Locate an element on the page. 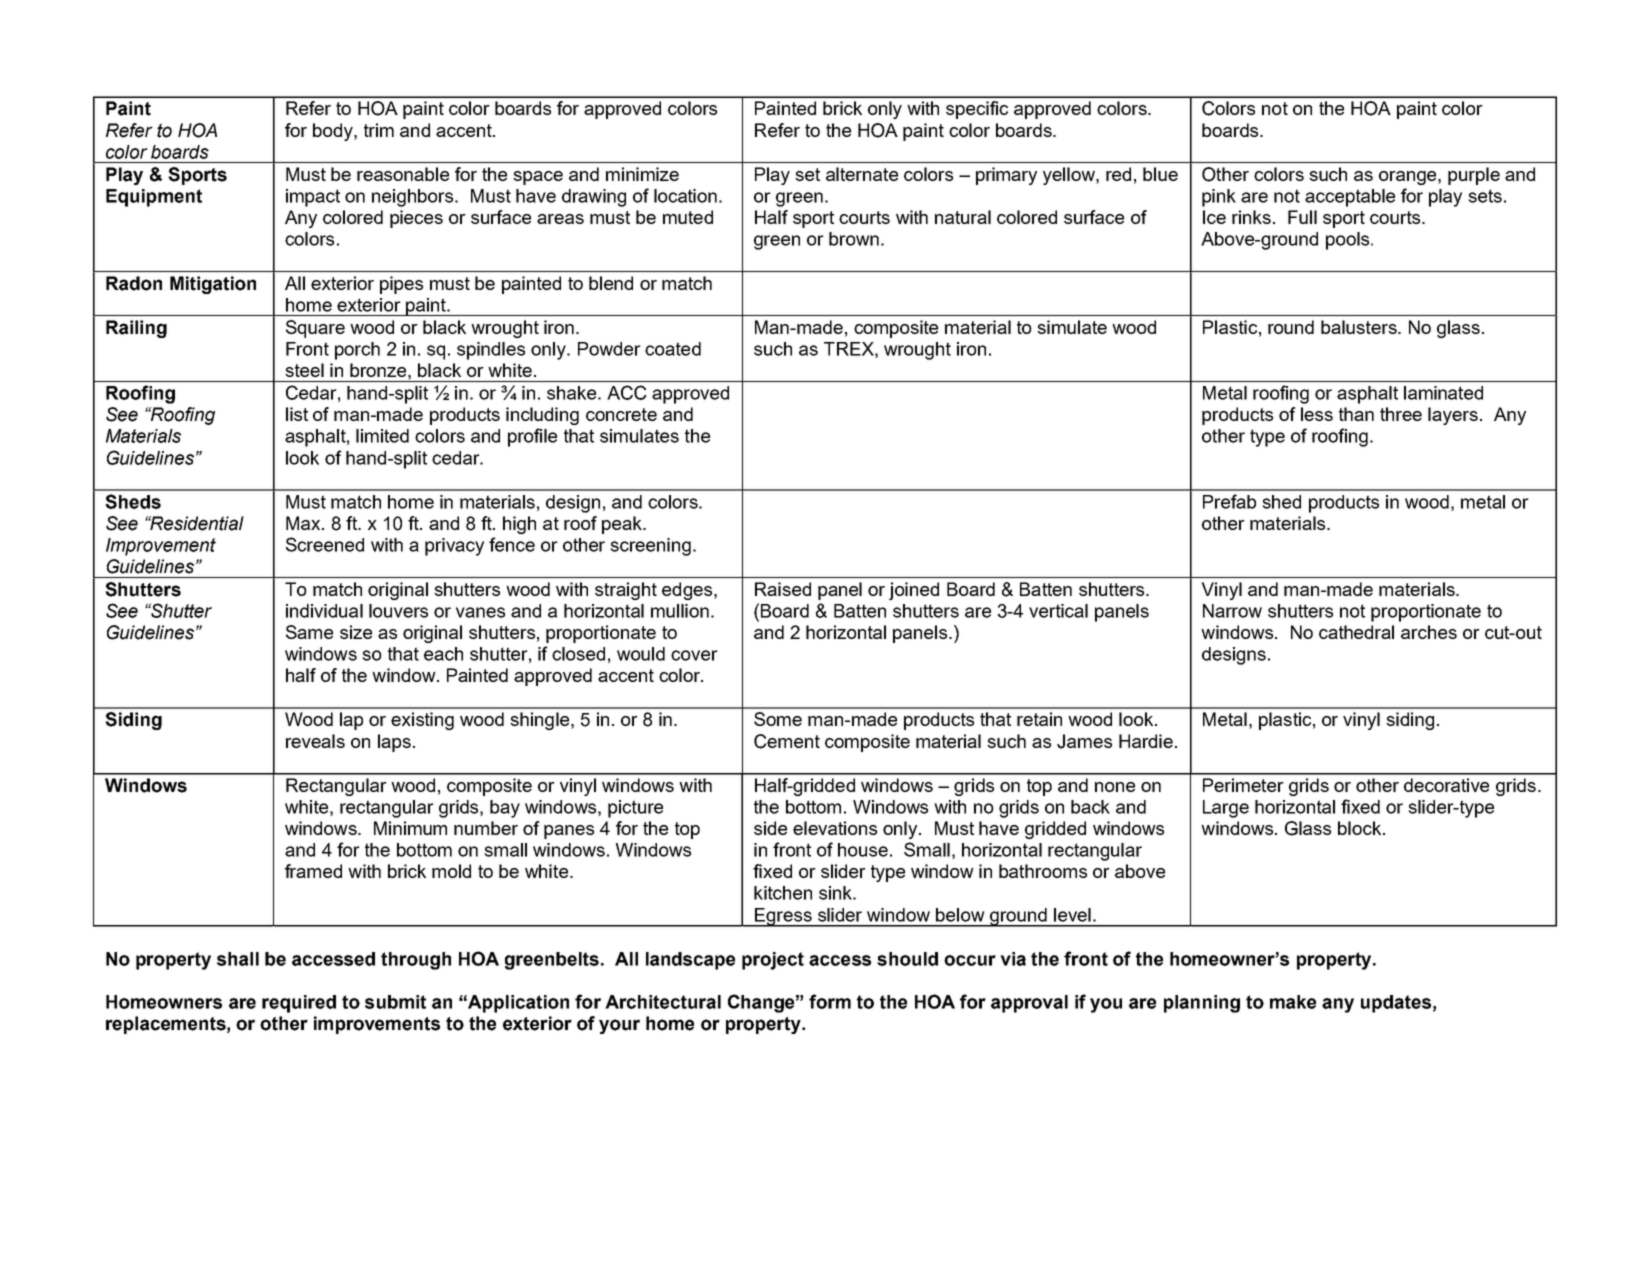  Raised is located at coordinates (783, 589).
